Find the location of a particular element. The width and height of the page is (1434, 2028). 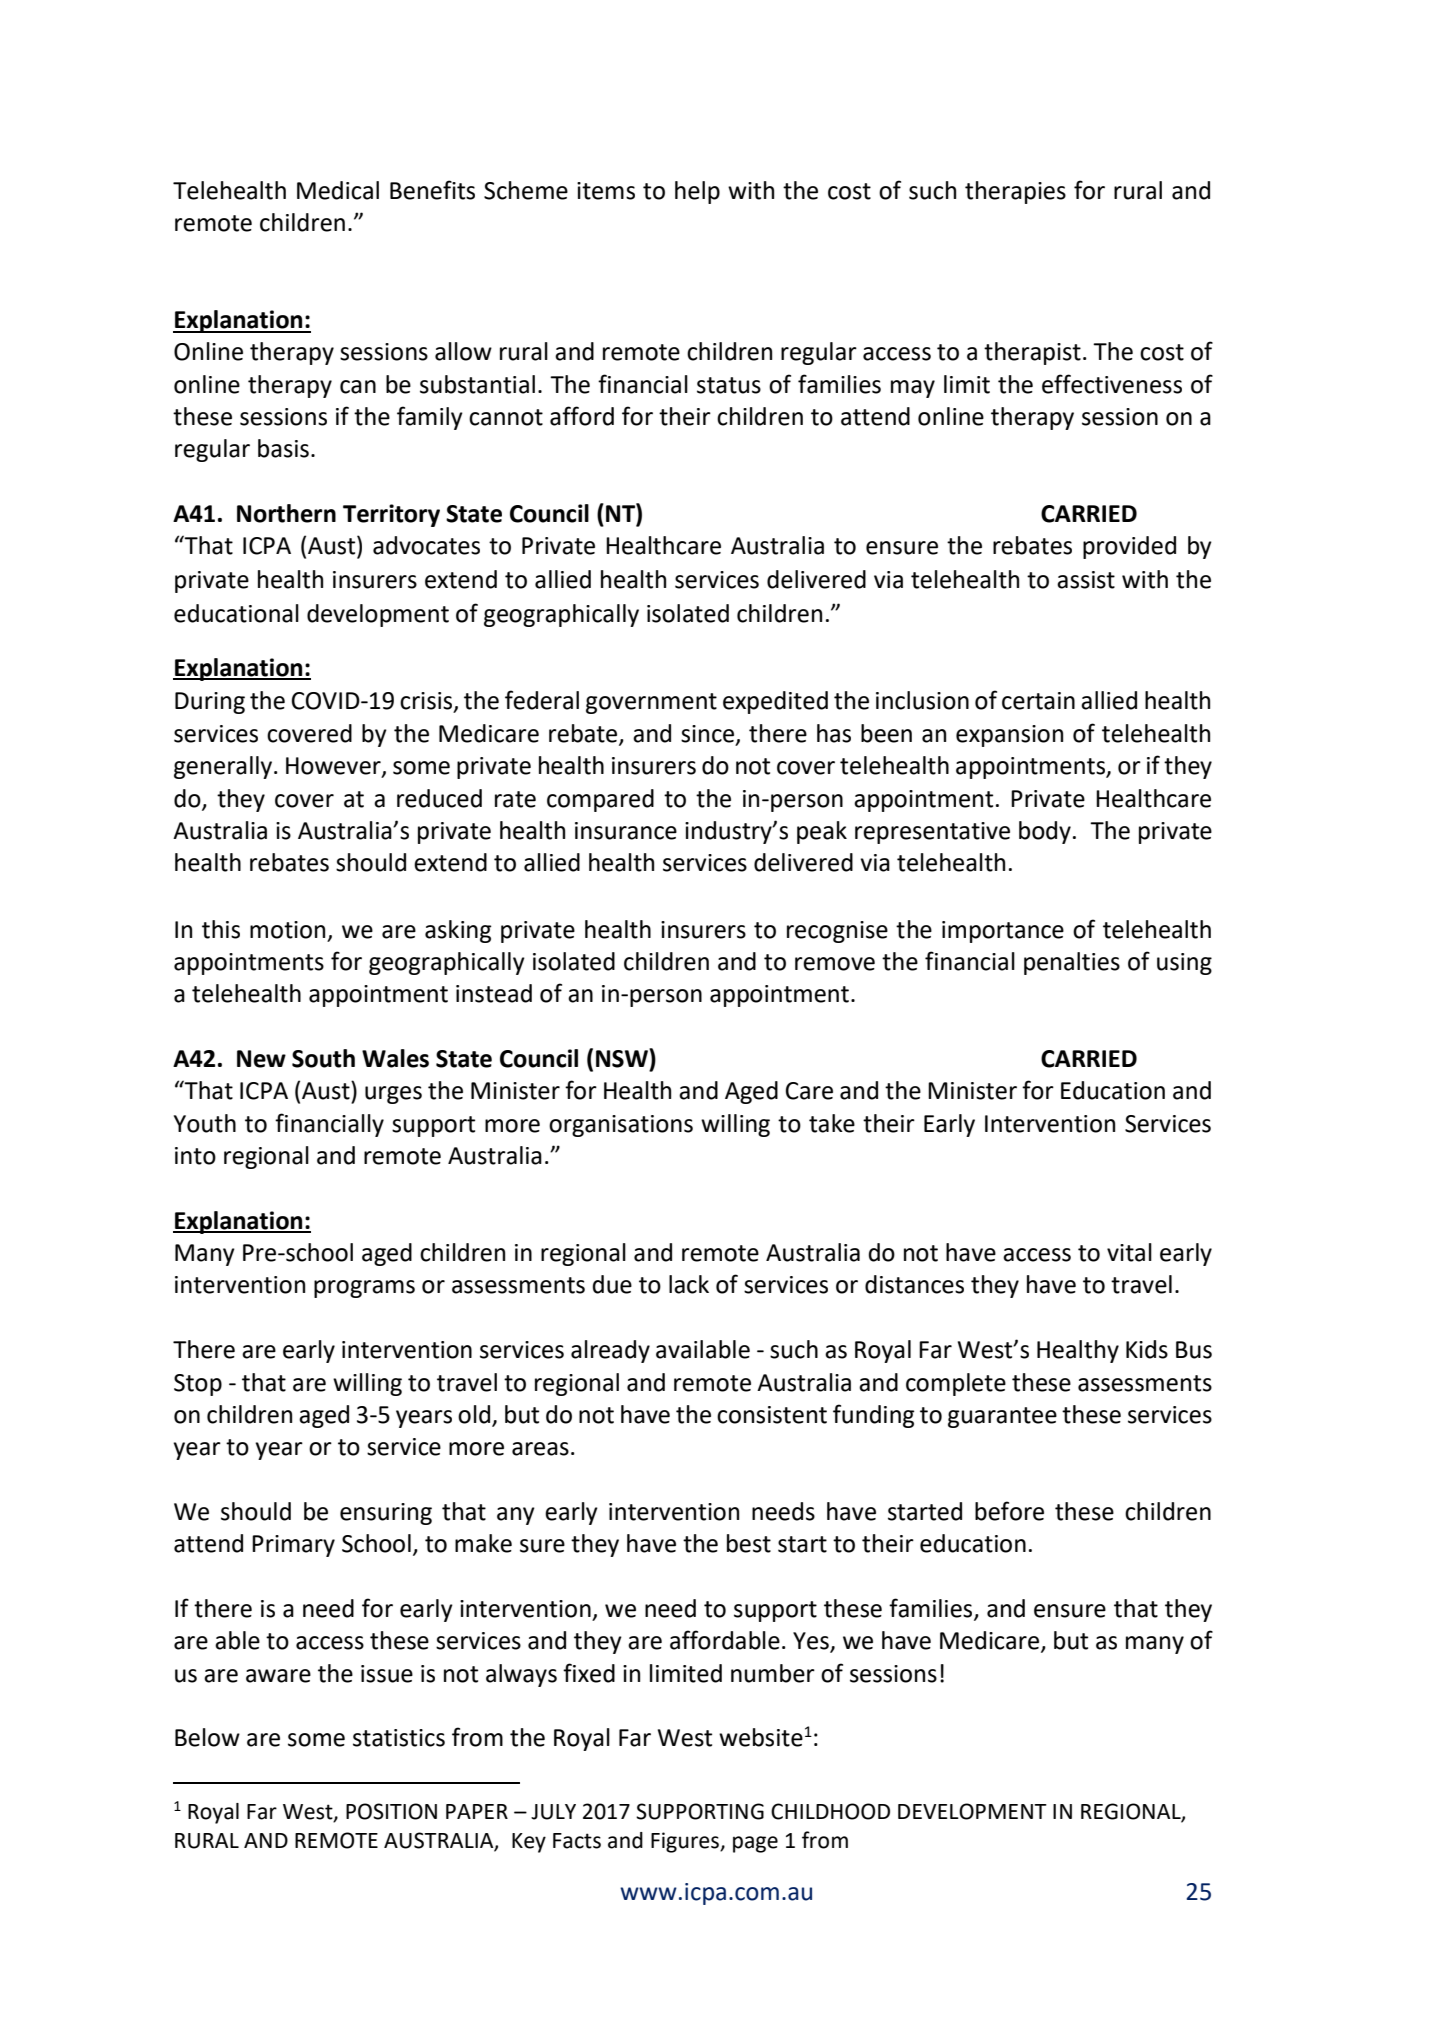

expansion is located at coordinates (1009, 736).
